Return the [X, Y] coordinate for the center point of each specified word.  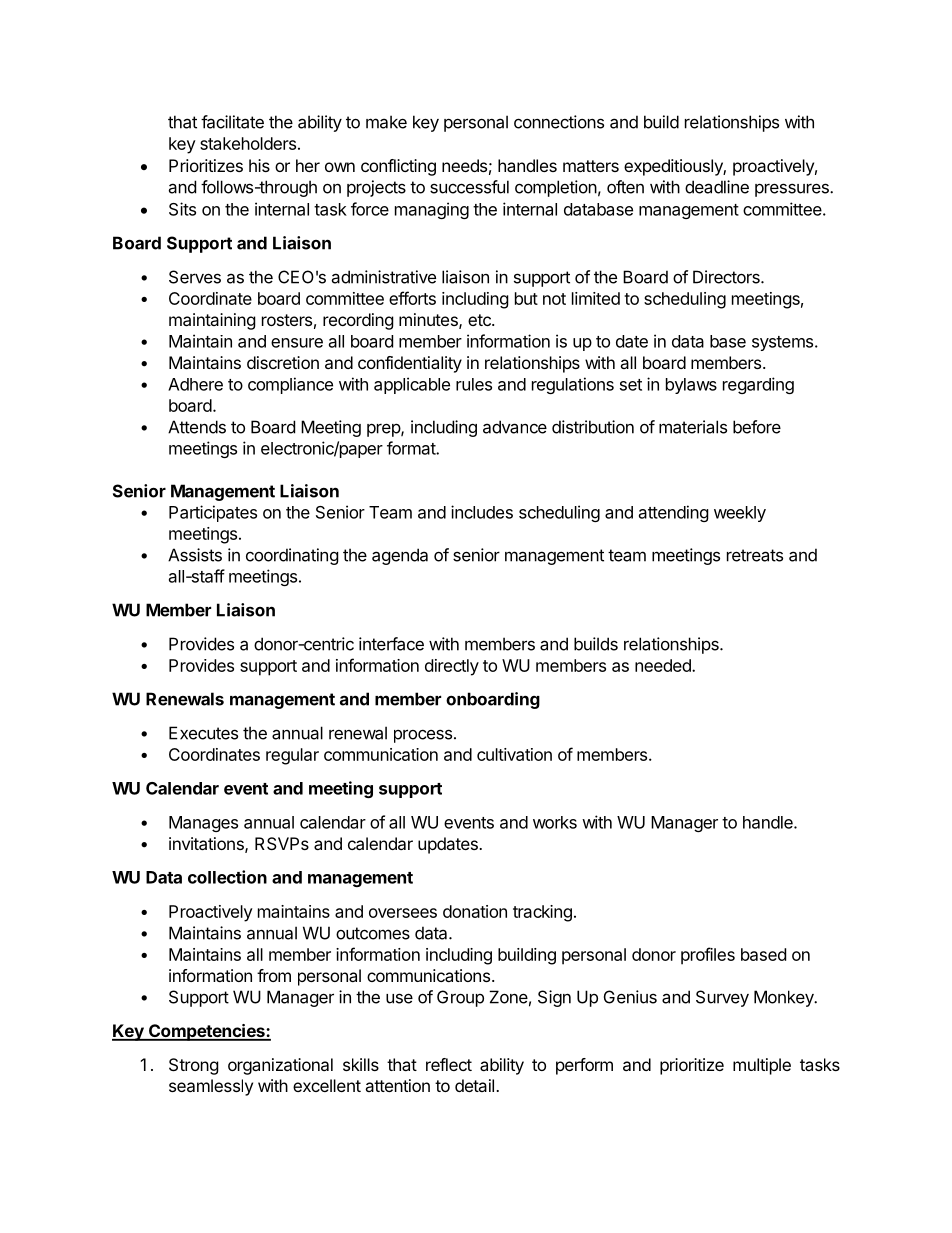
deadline [717, 187]
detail [474, 1085]
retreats [755, 555]
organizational [280, 1066]
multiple [762, 1066]
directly [452, 667]
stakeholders [248, 143]
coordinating [292, 556]
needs [464, 165]
